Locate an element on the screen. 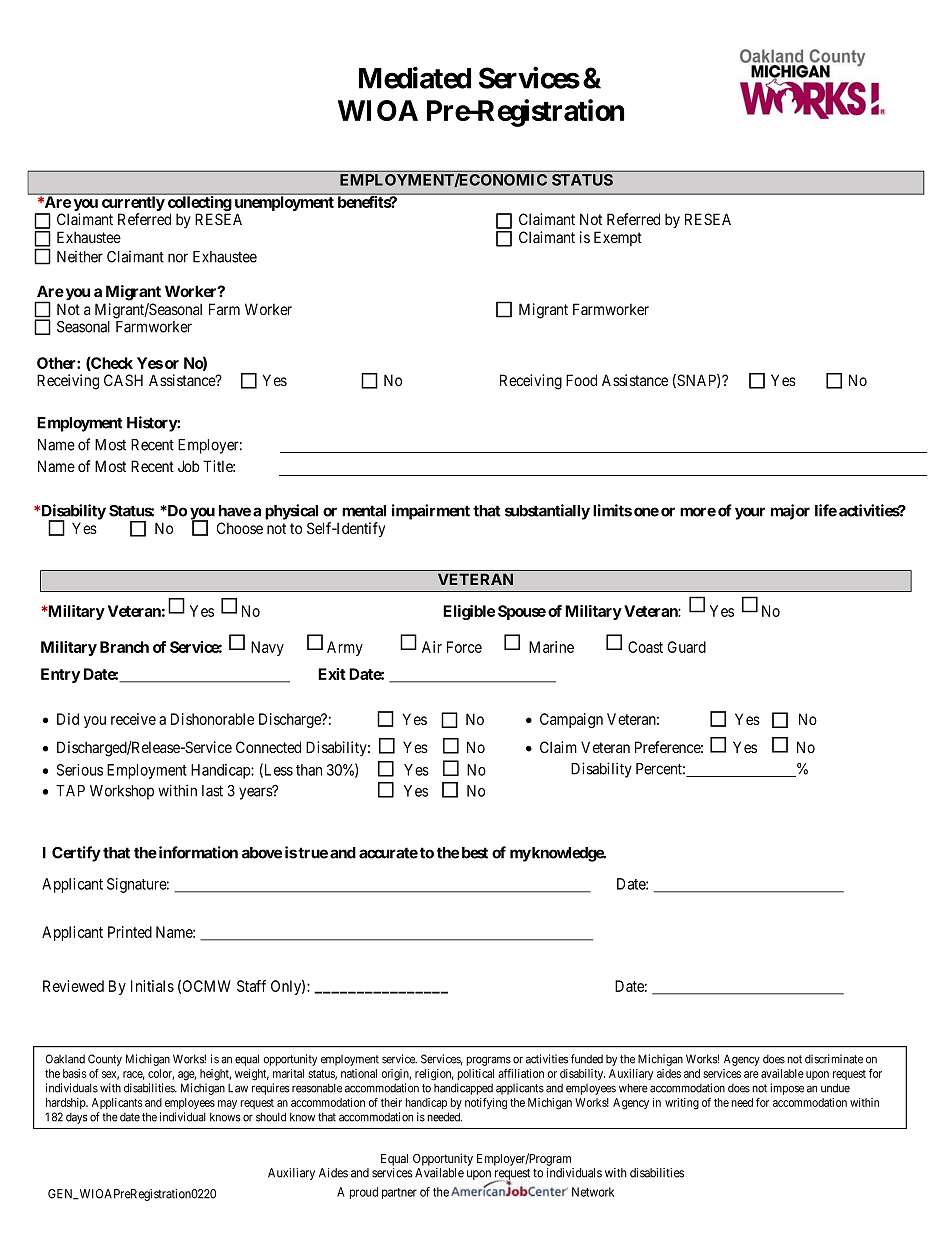  best is located at coordinates (475, 853).
